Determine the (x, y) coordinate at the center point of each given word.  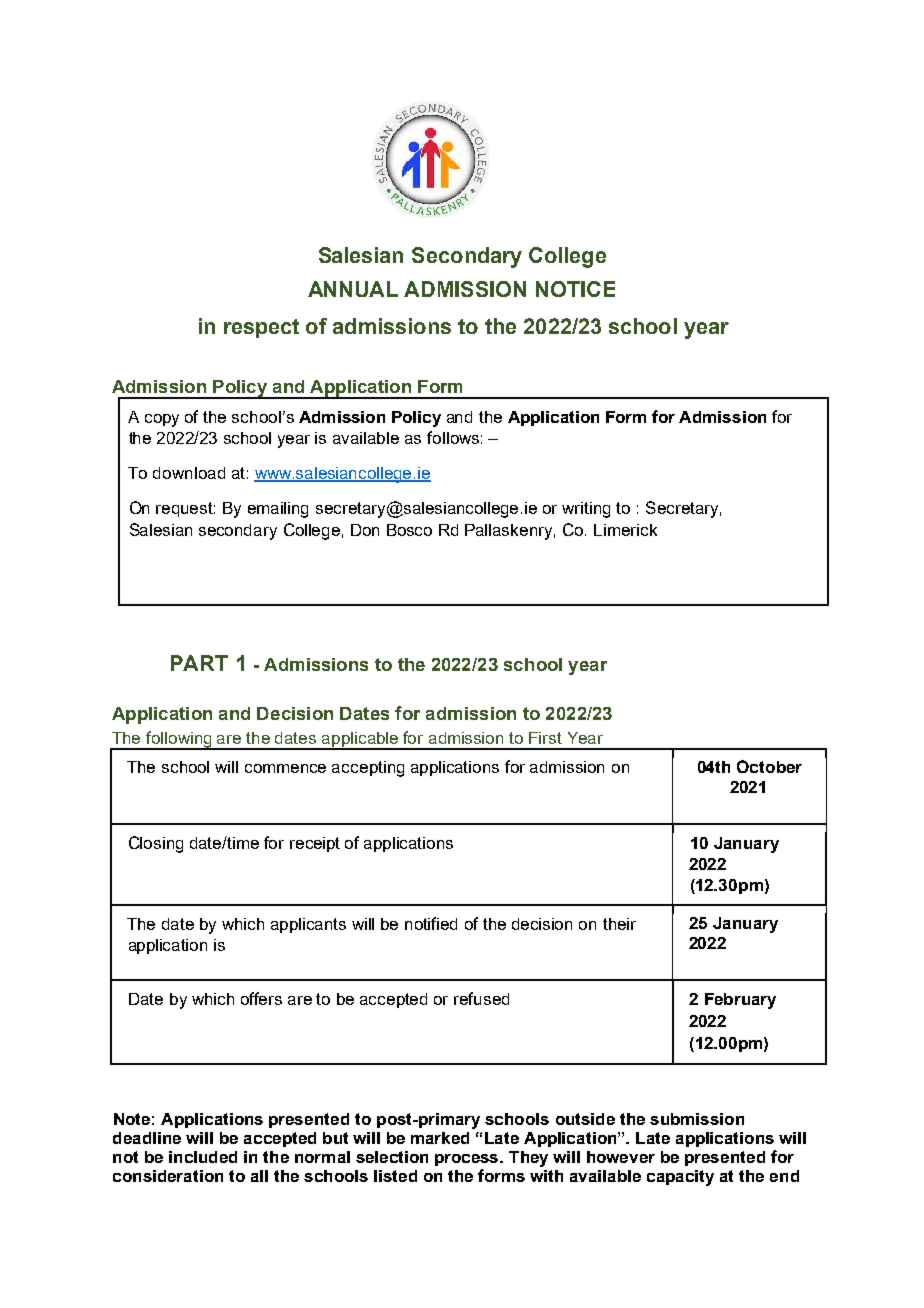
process (468, 1160)
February (740, 1001)
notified (431, 923)
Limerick (625, 530)
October (769, 766)
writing (586, 510)
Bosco (409, 530)
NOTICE (575, 289)
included (203, 1157)
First (545, 738)
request (185, 509)
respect (261, 328)
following (179, 740)
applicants (308, 925)
